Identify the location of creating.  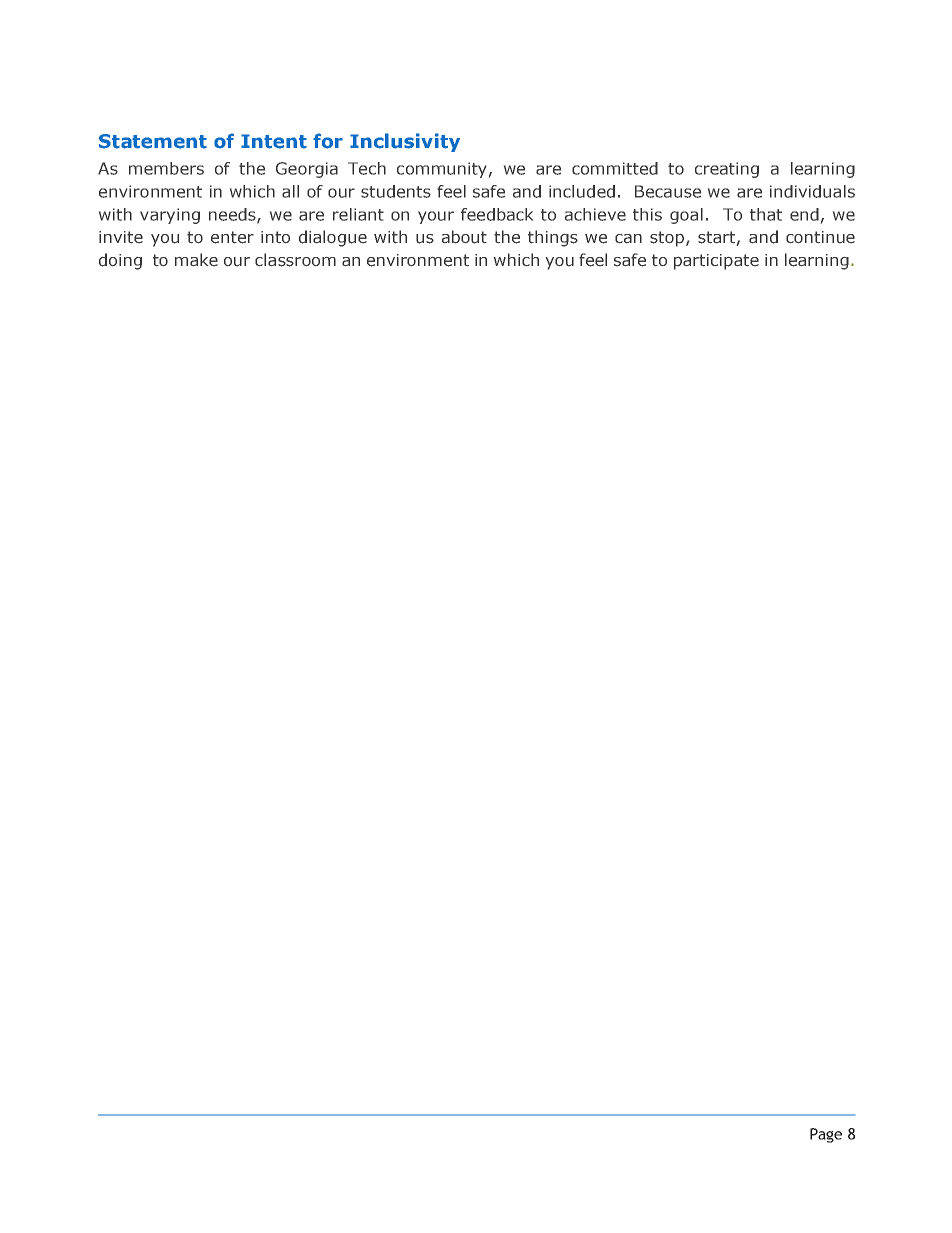
(727, 170).
